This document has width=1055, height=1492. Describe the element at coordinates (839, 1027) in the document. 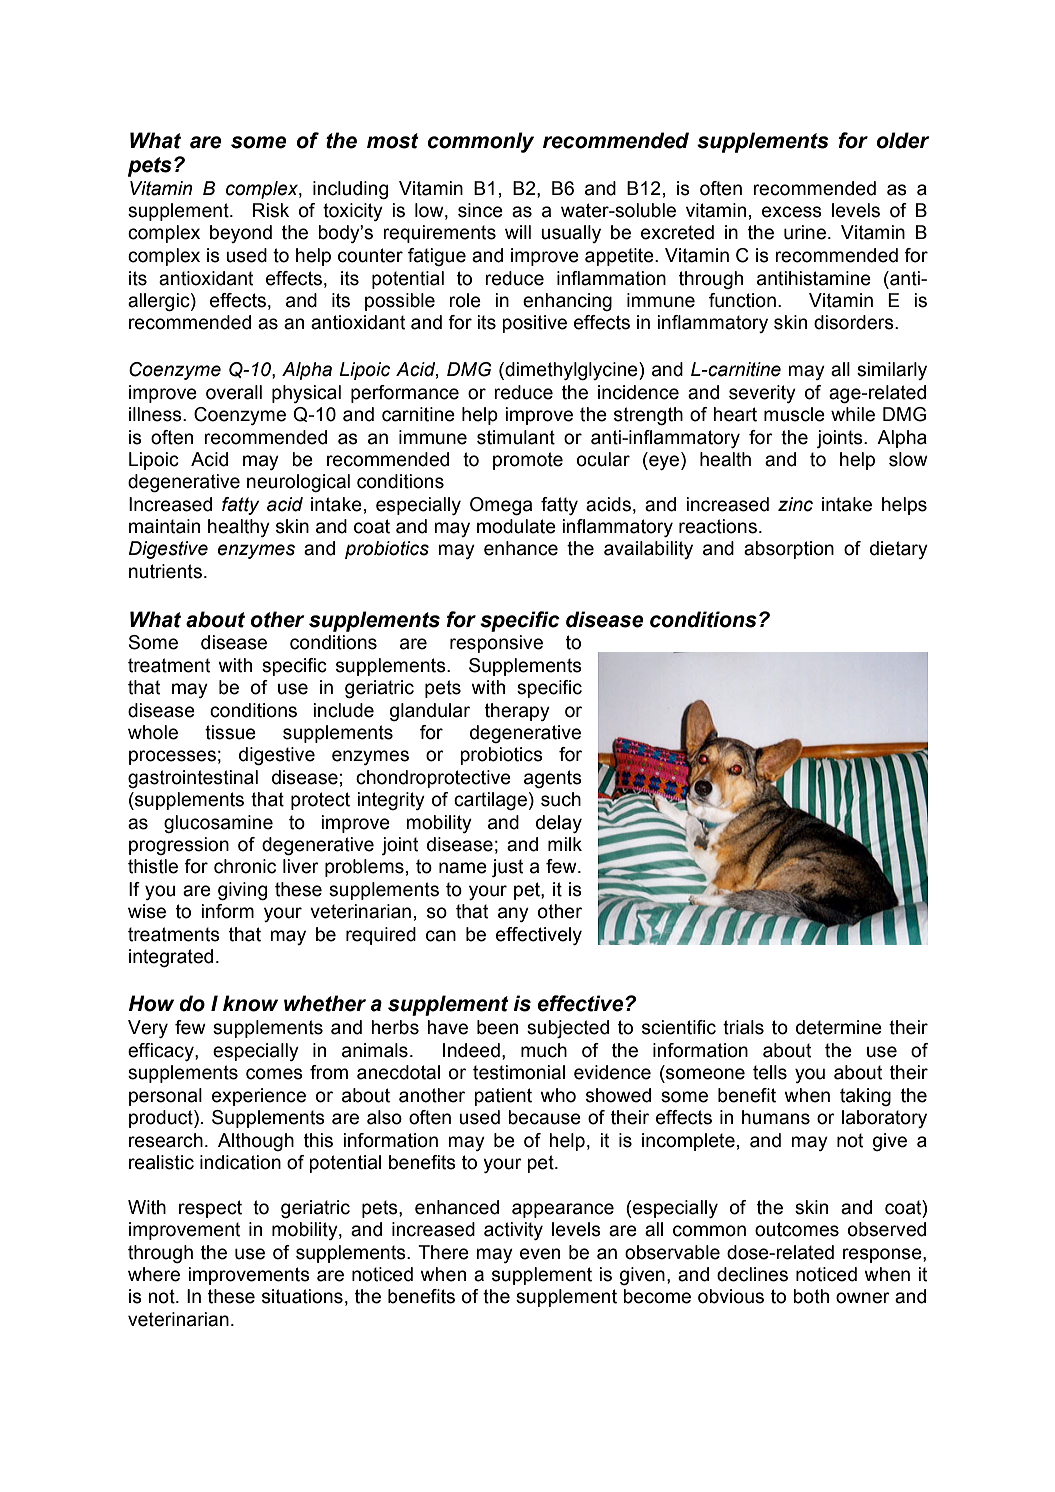

I see `determine` at that location.
